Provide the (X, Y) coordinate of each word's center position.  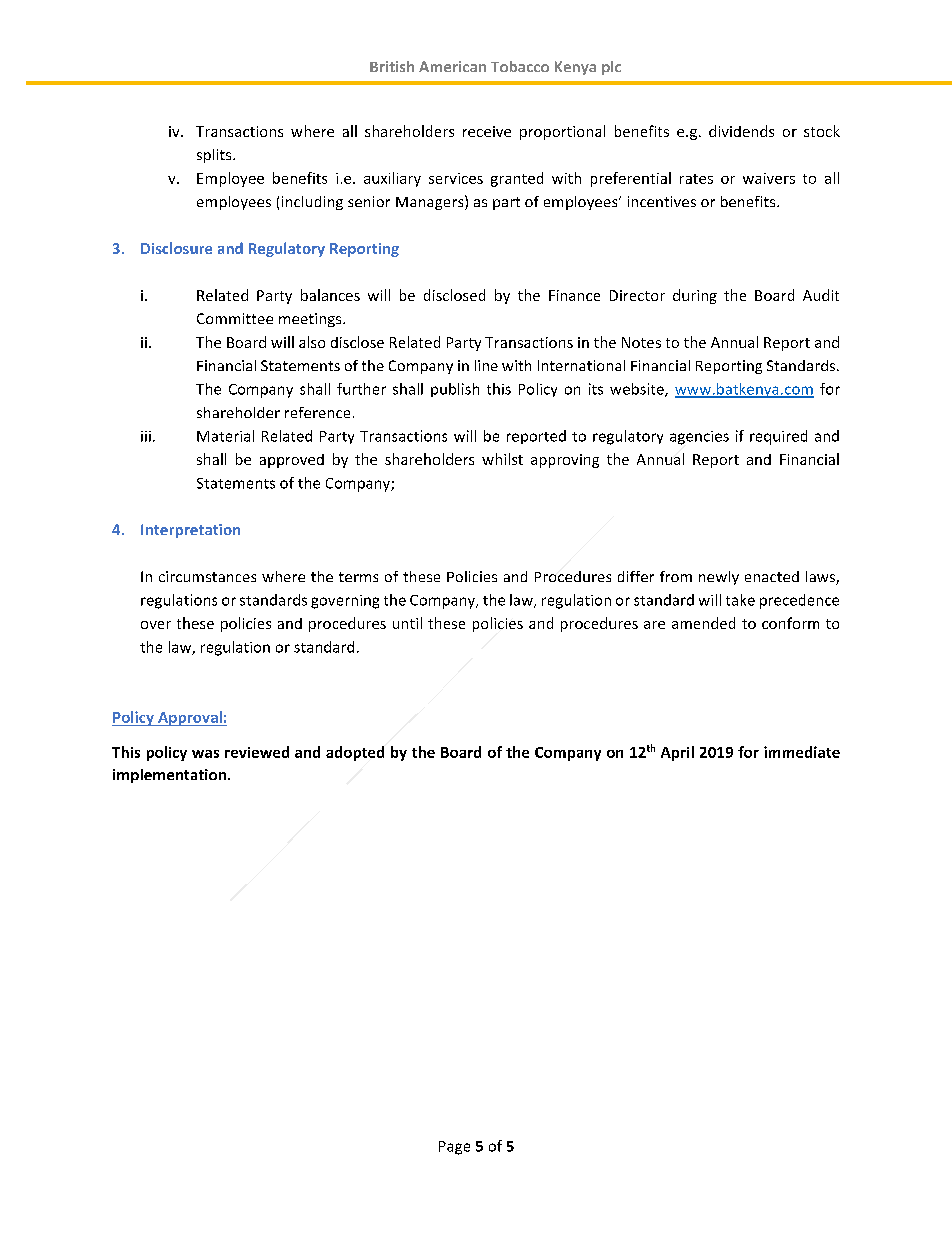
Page (454, 1148)
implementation (169, 776)
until (407, 623)
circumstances (207, 576)
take (740, 600)
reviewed (257, 752)
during (695, 296)
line (486, 365)
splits (215, 156)
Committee (235, 318)
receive (487, 131)
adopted (355, 753)
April (677, 753)
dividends (741, 131)
